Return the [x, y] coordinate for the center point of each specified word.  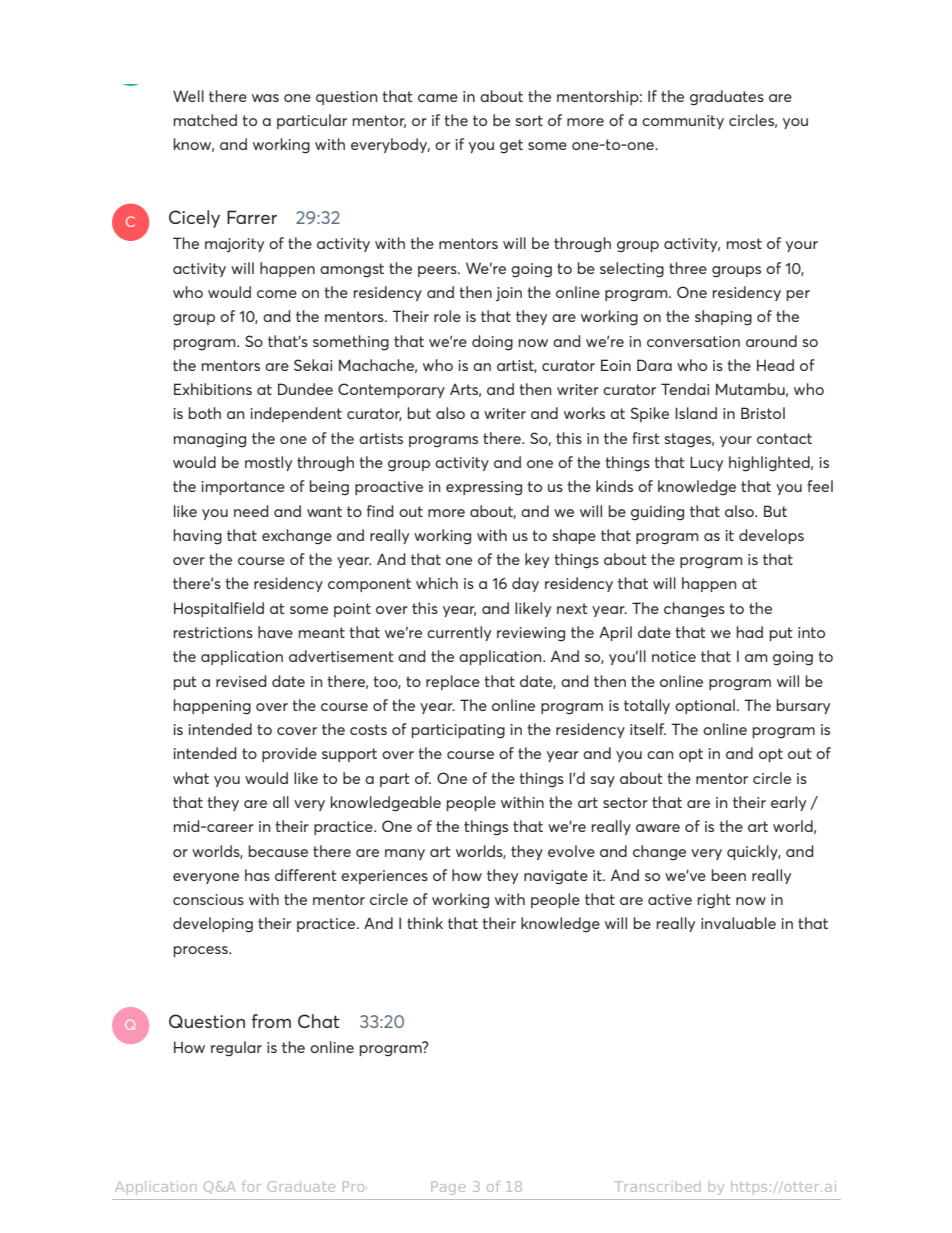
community [683, 122]
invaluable [738, 923]
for [251, 1186]
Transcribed [657, 1186]
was [265, 98]
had [749, 632]
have [275, 632]
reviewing [531, 634]
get [511, 146]
